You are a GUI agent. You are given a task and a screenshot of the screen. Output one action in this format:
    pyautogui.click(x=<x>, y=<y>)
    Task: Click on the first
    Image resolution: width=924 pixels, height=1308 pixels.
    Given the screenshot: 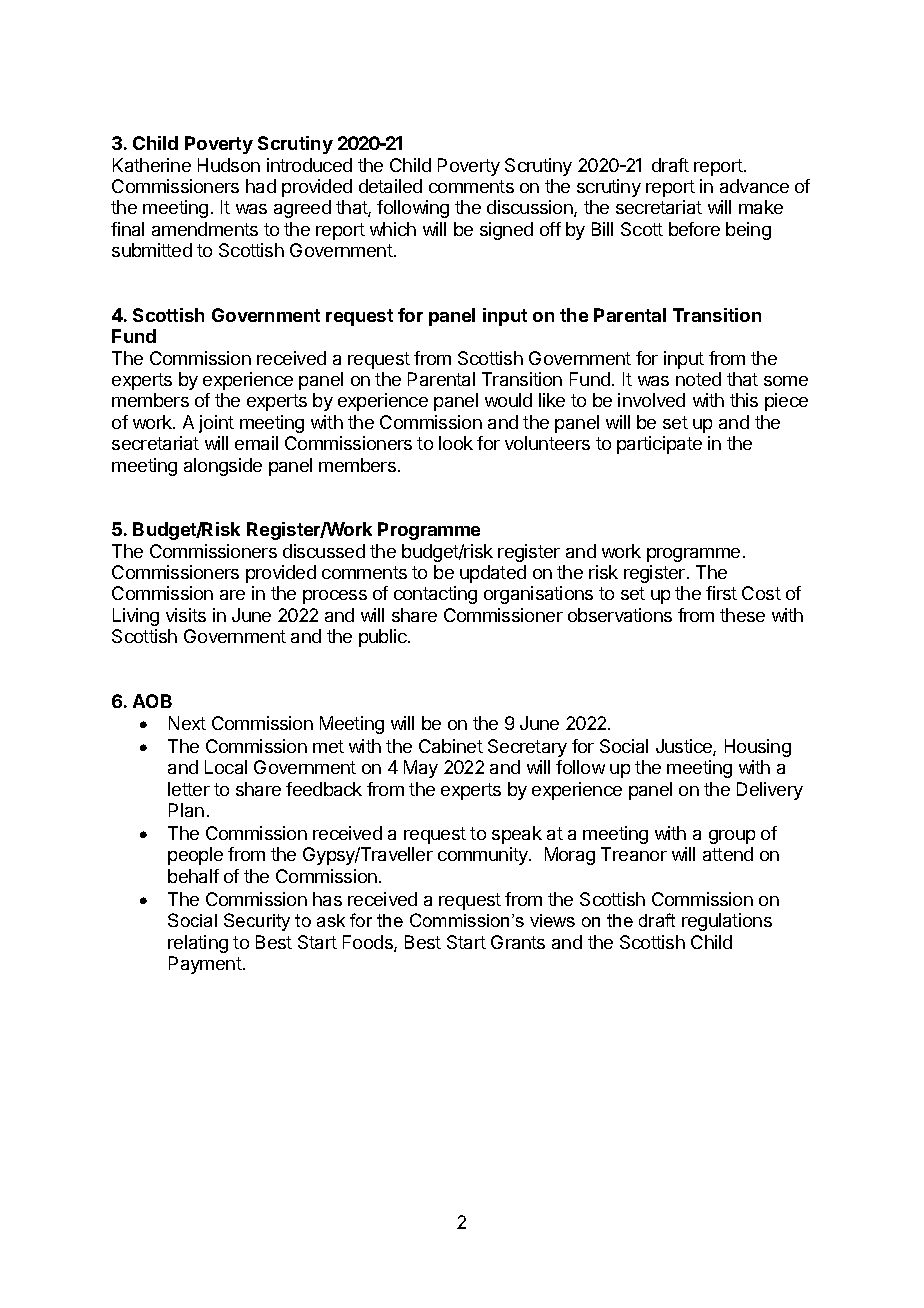 What is the action you would take?
    pyautogui.click(x=721, y=593)
